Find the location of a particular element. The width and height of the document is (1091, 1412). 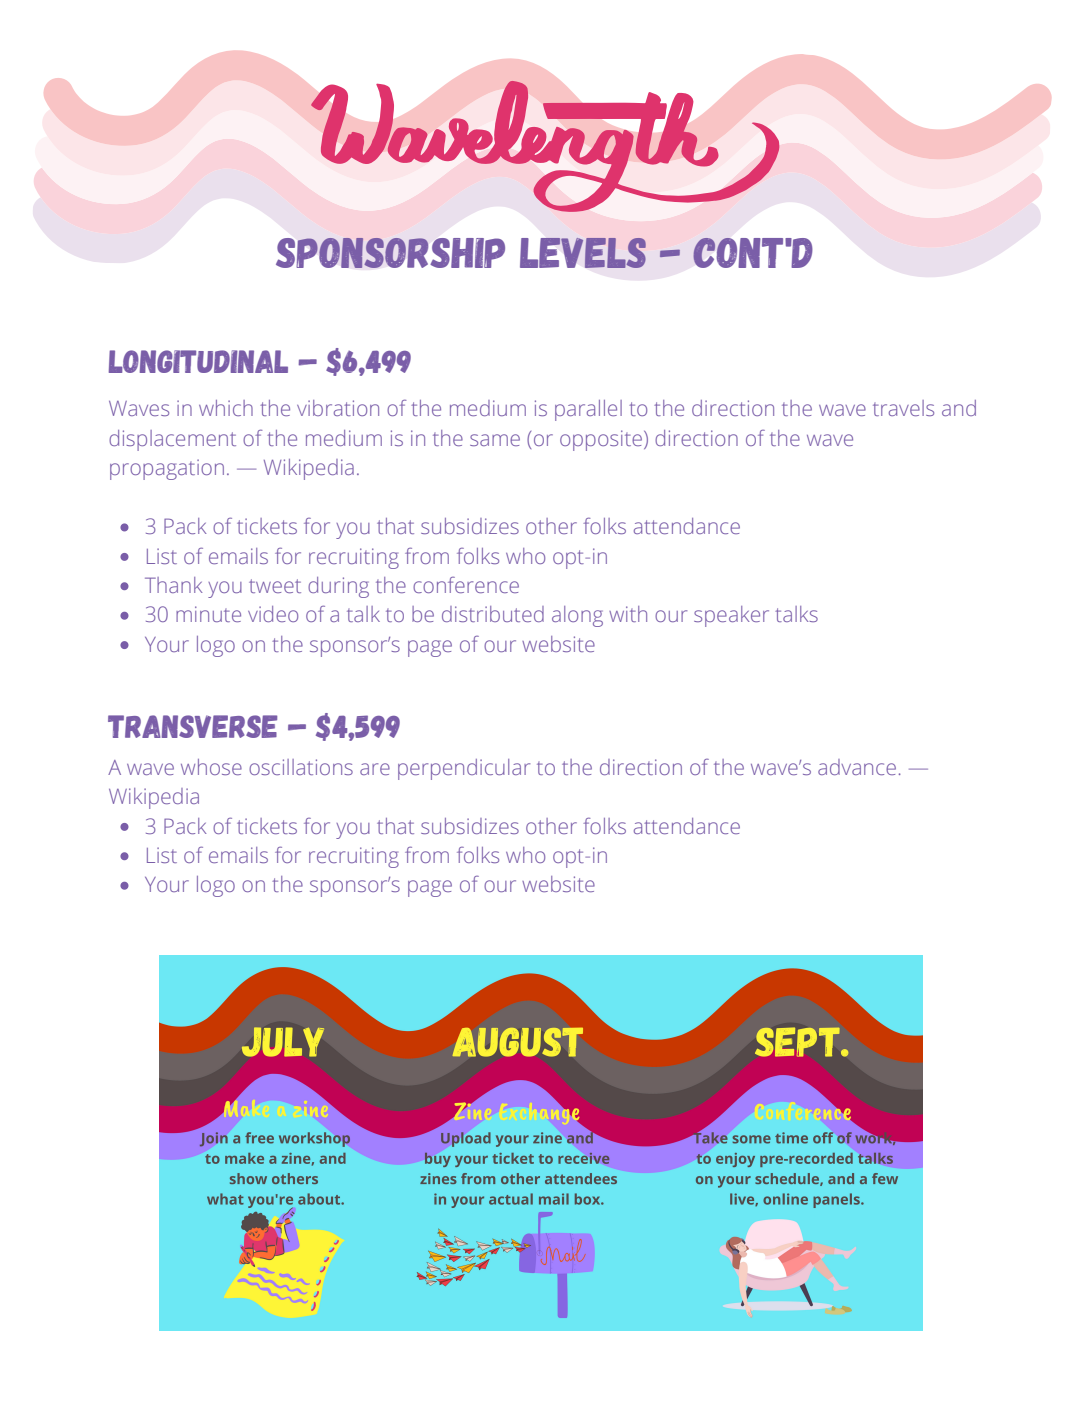

travels is located at coordinates (903, 408).
